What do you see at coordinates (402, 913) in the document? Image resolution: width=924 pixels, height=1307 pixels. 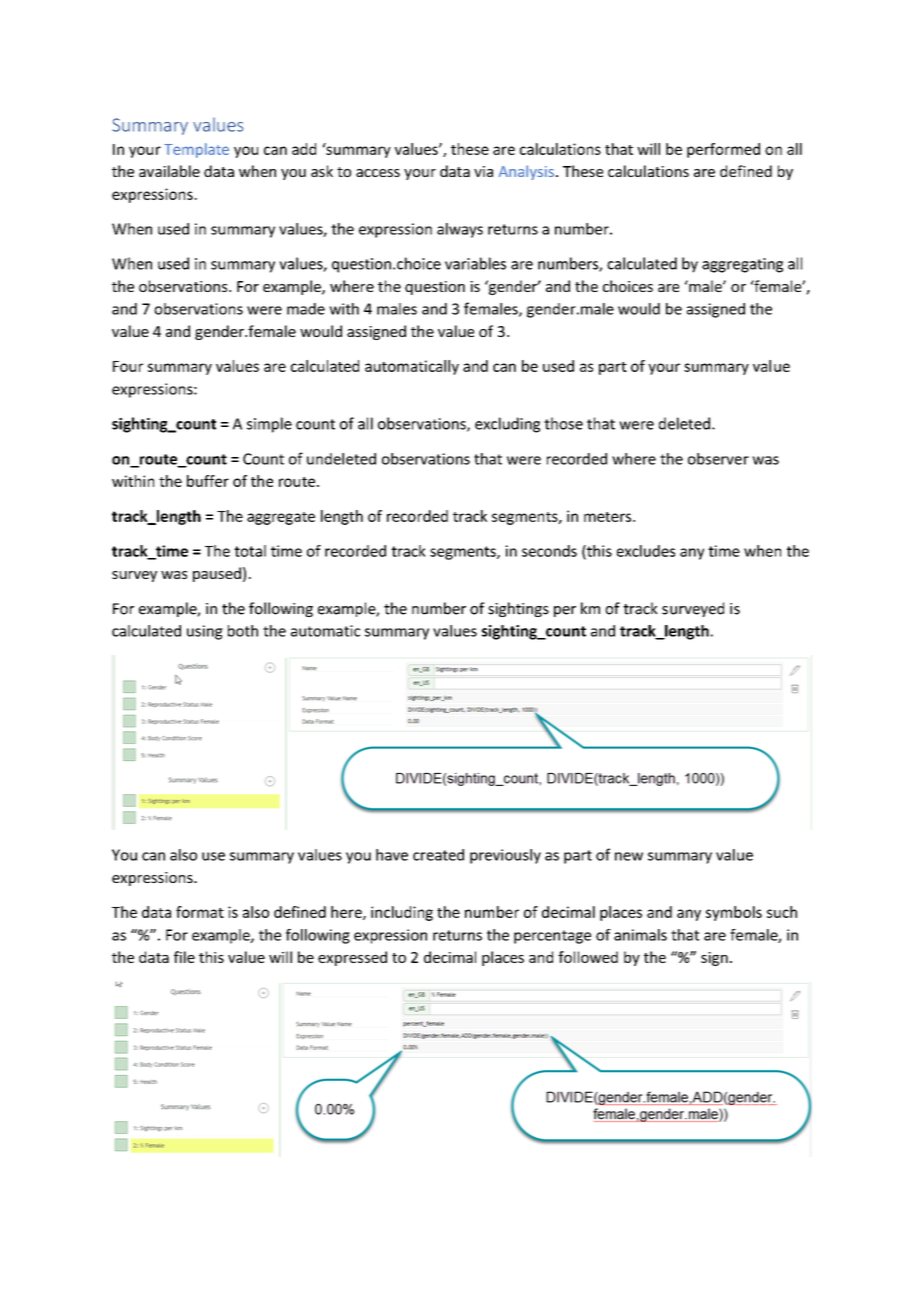 I see `including` at bounding box center [402, 913].
